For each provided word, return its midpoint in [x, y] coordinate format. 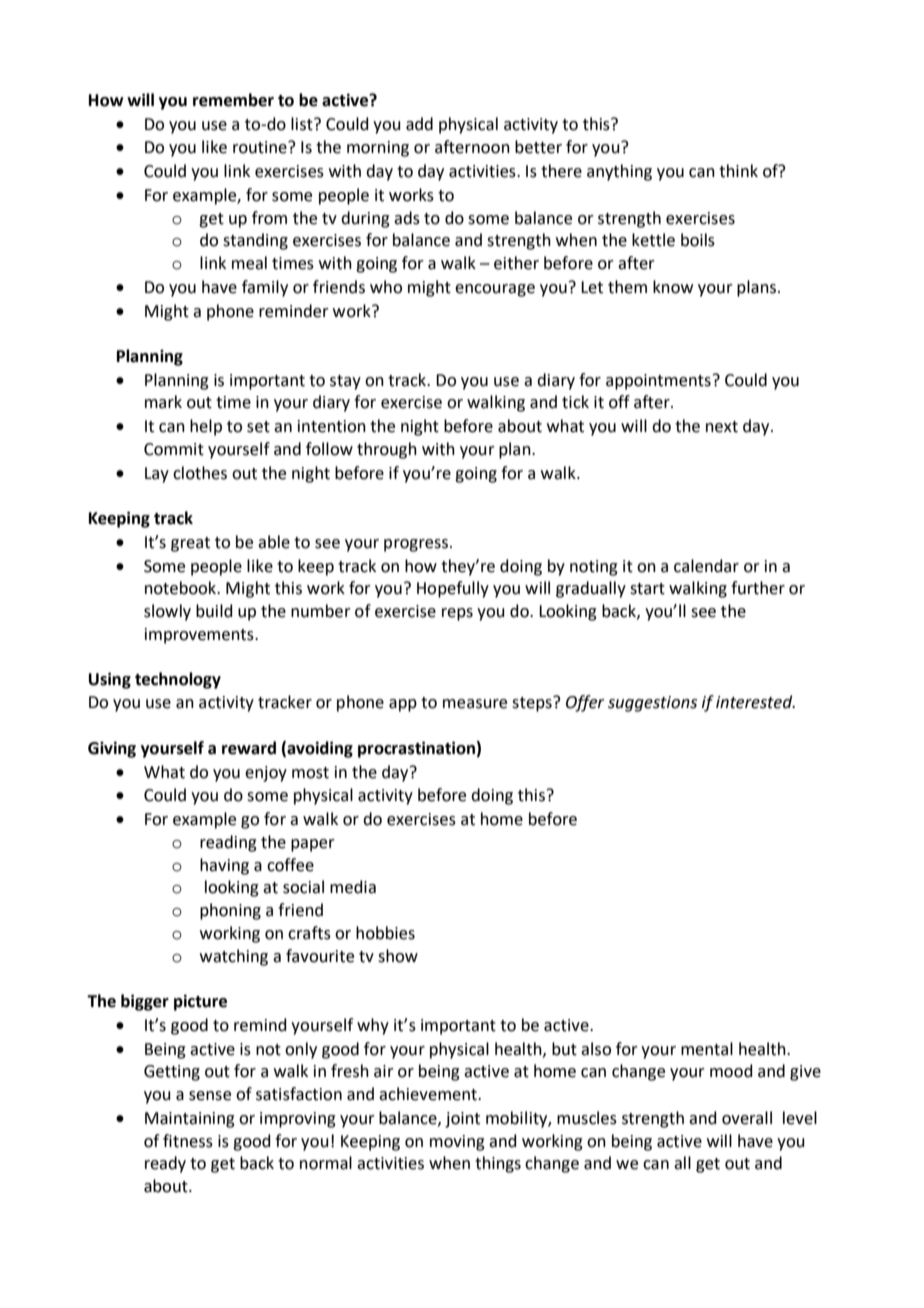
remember [233, 100]
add [419, 124]
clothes [200, 473]
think [738, 171]
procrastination [416, 749]
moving [457, 1143]
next [722, 427]
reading [228, 843]
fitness [188, 1141]
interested [755, 702]
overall [747, 1118]
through [387, 450]
